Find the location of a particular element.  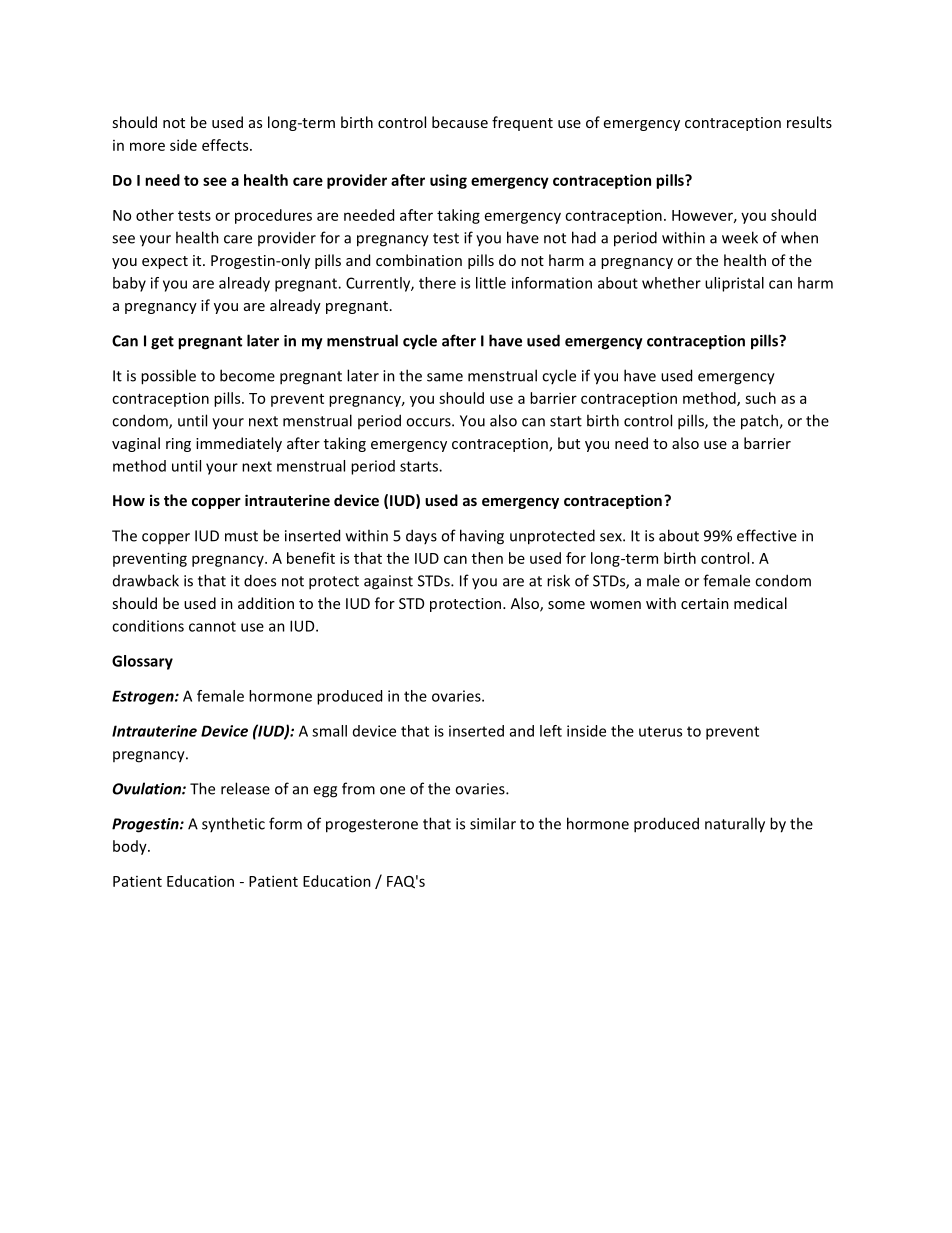

little is located at coordinates (491, 283).
